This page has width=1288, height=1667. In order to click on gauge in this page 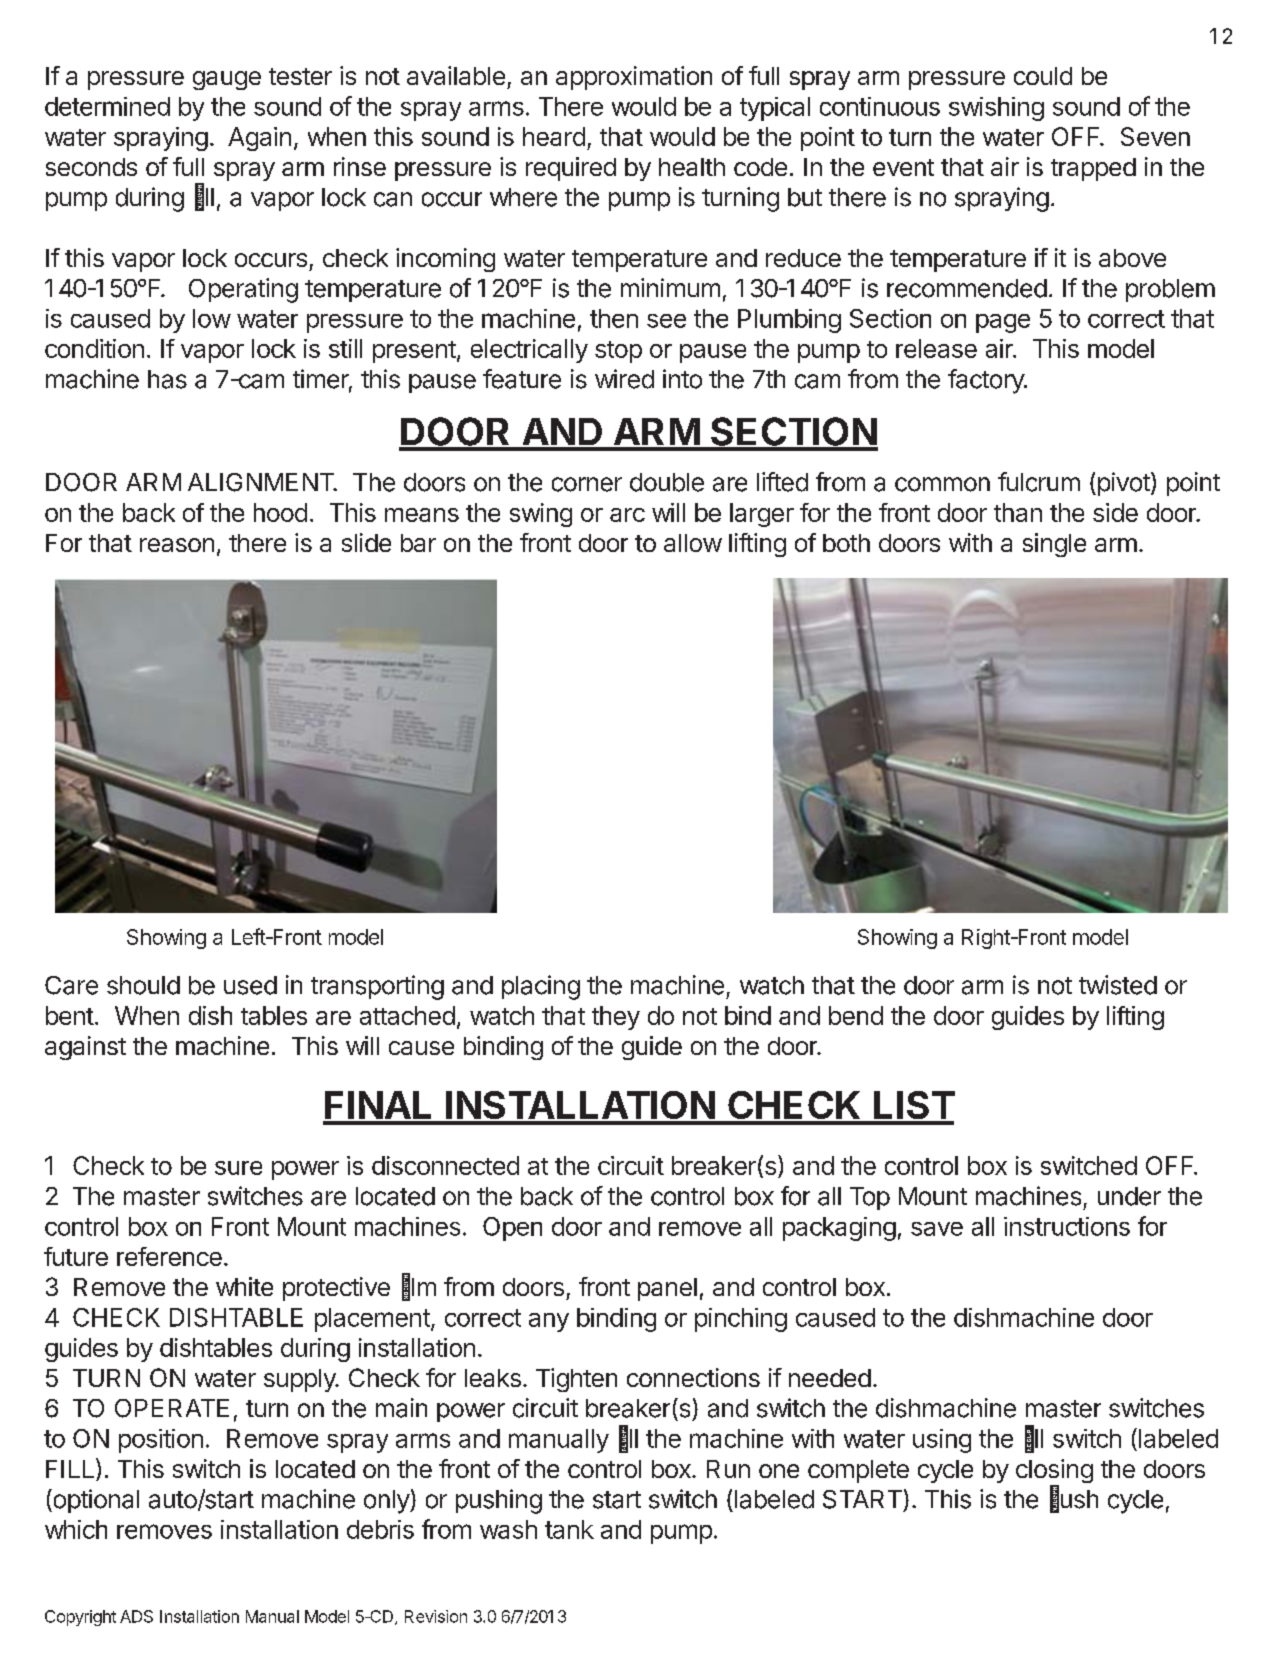, I will do `click(227, 80)`.
